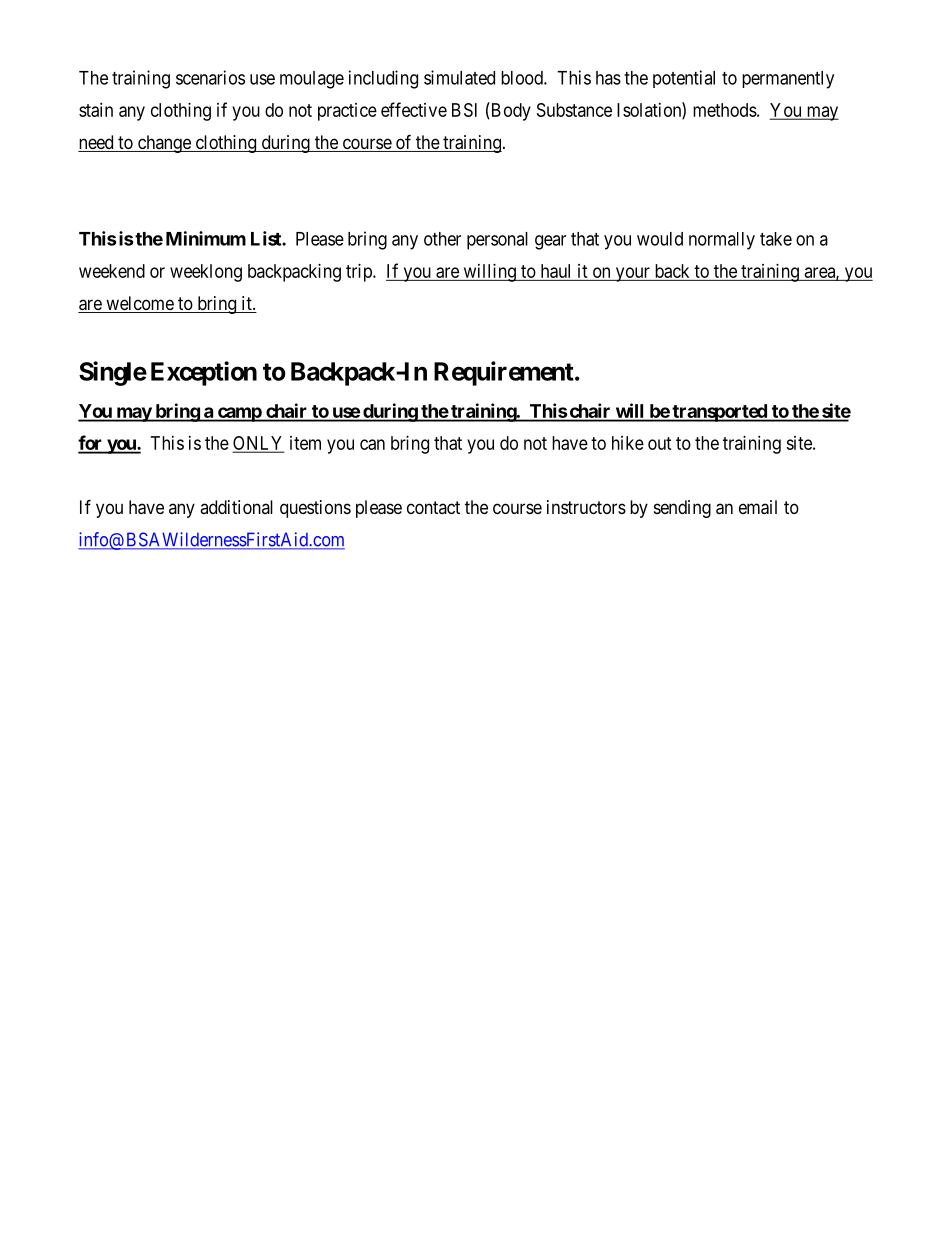 The height and width of the document is (1233, 952). I want to click on scenarios, so click(210, 77).
